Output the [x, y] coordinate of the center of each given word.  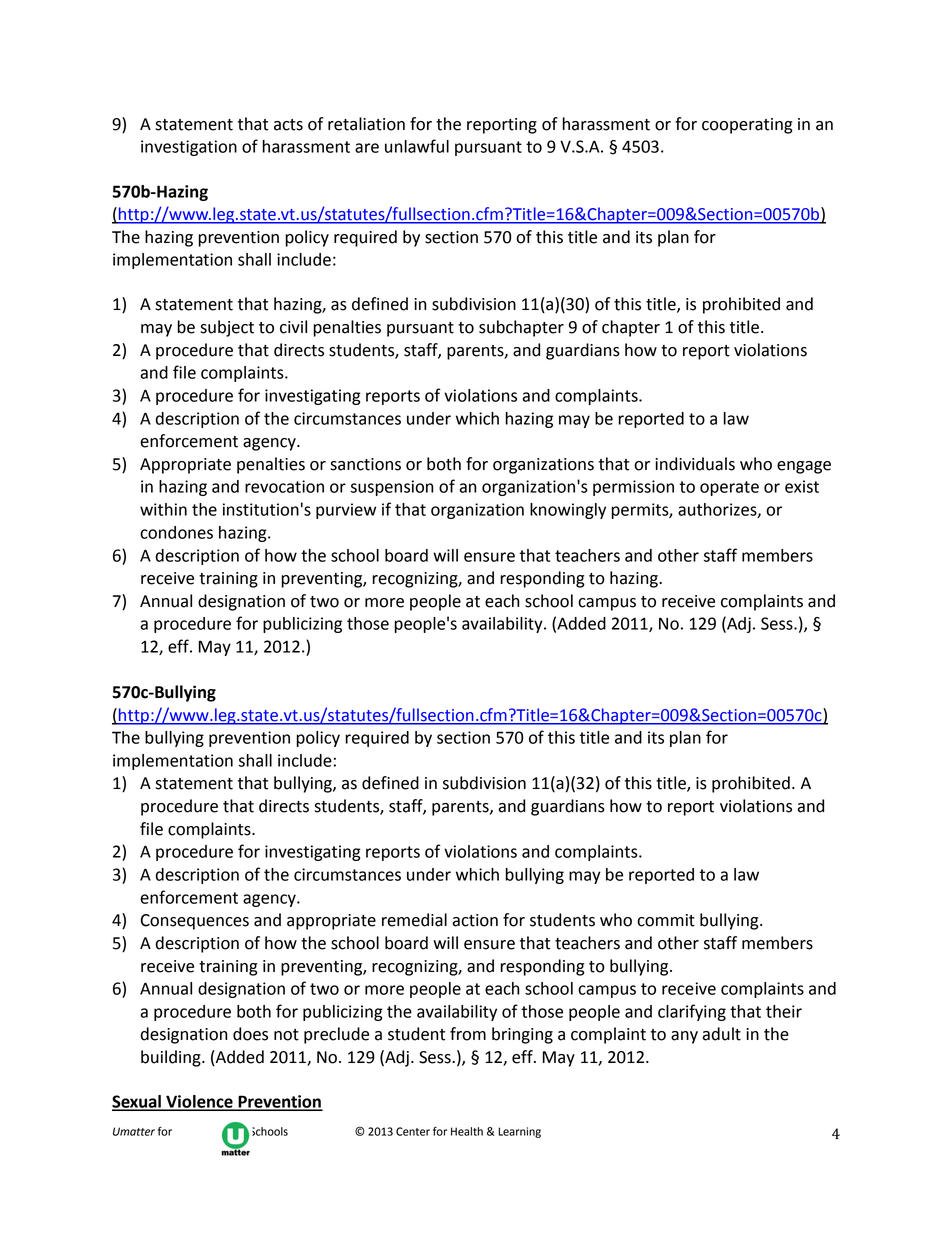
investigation [189, 148]
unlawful [417, 146]
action [475, 920]
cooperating [747, 126]
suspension [392, 488]
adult [721, 1034]
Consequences [195, 922]
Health [467, 1131]
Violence [199, 1102]
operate [729, 488]
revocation [284, 486]
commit [666, 920]
